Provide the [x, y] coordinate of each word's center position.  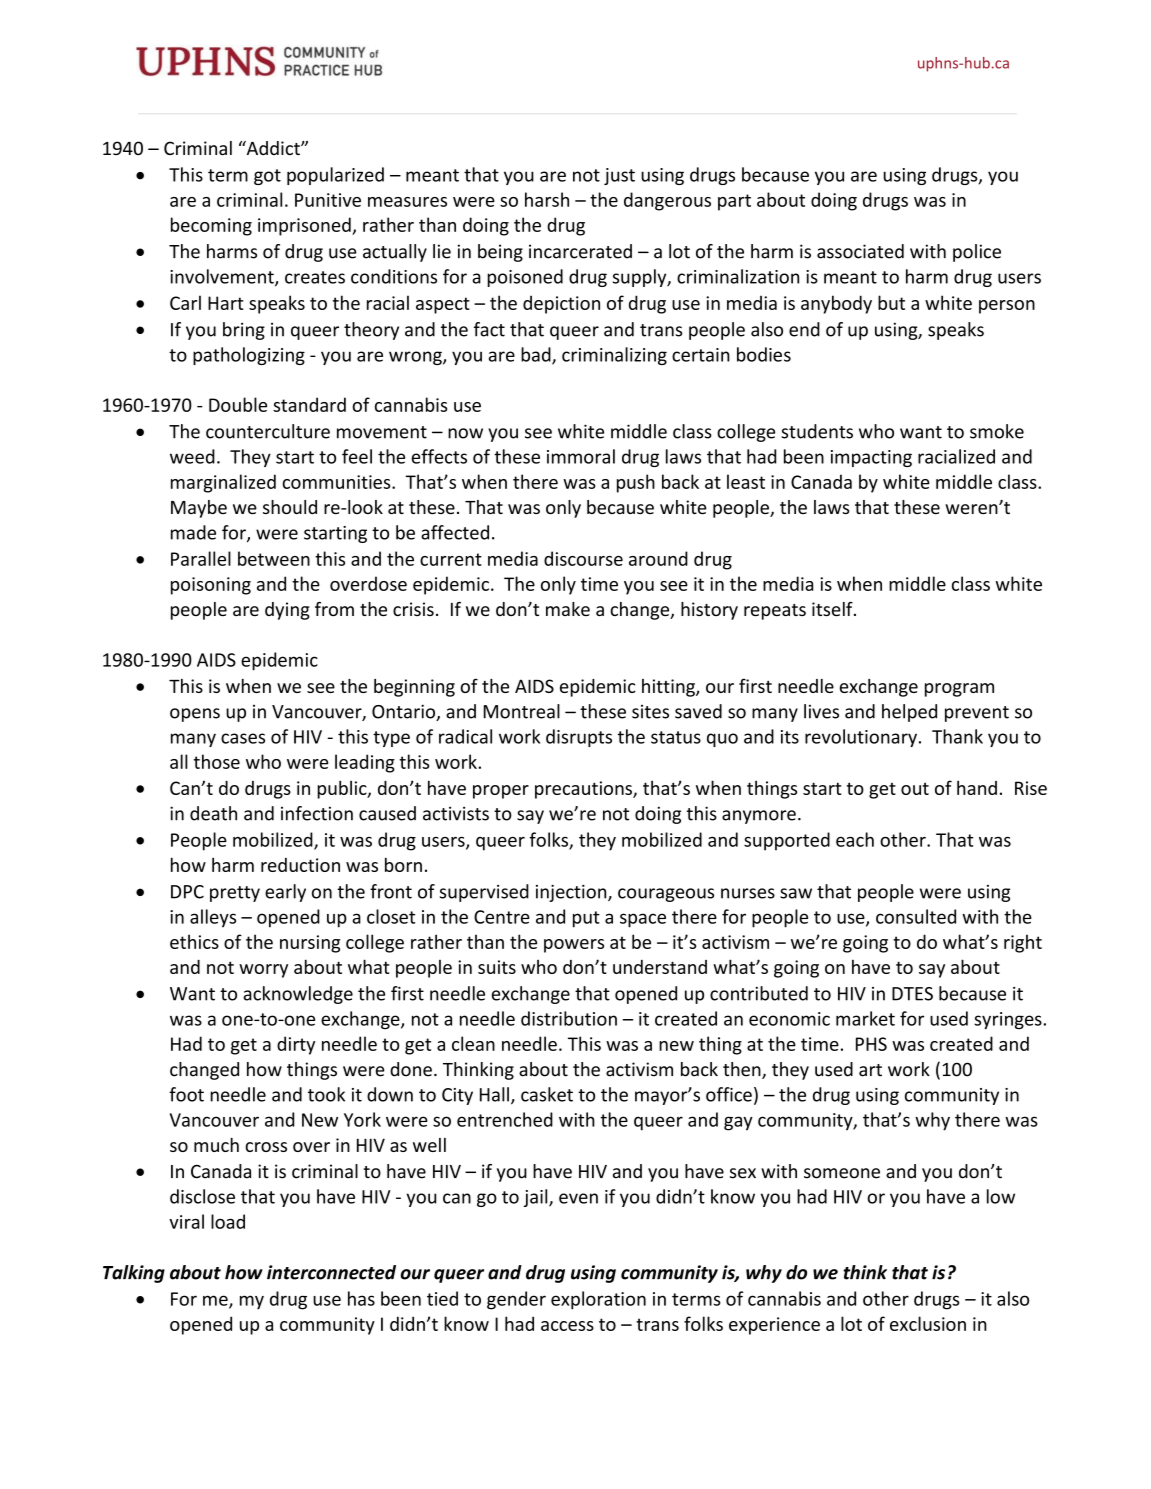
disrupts [579, 738]
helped [909, 713]
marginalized [223, 483]
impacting [871, 458]
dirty [296, 1045]
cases [243, 738]
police [977, 253]
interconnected [331, 1272]
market [865, 1018]
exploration [598, 1300]
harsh [547, 199]
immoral [581, 456]
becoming [211, 226]
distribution [569, 1018]
